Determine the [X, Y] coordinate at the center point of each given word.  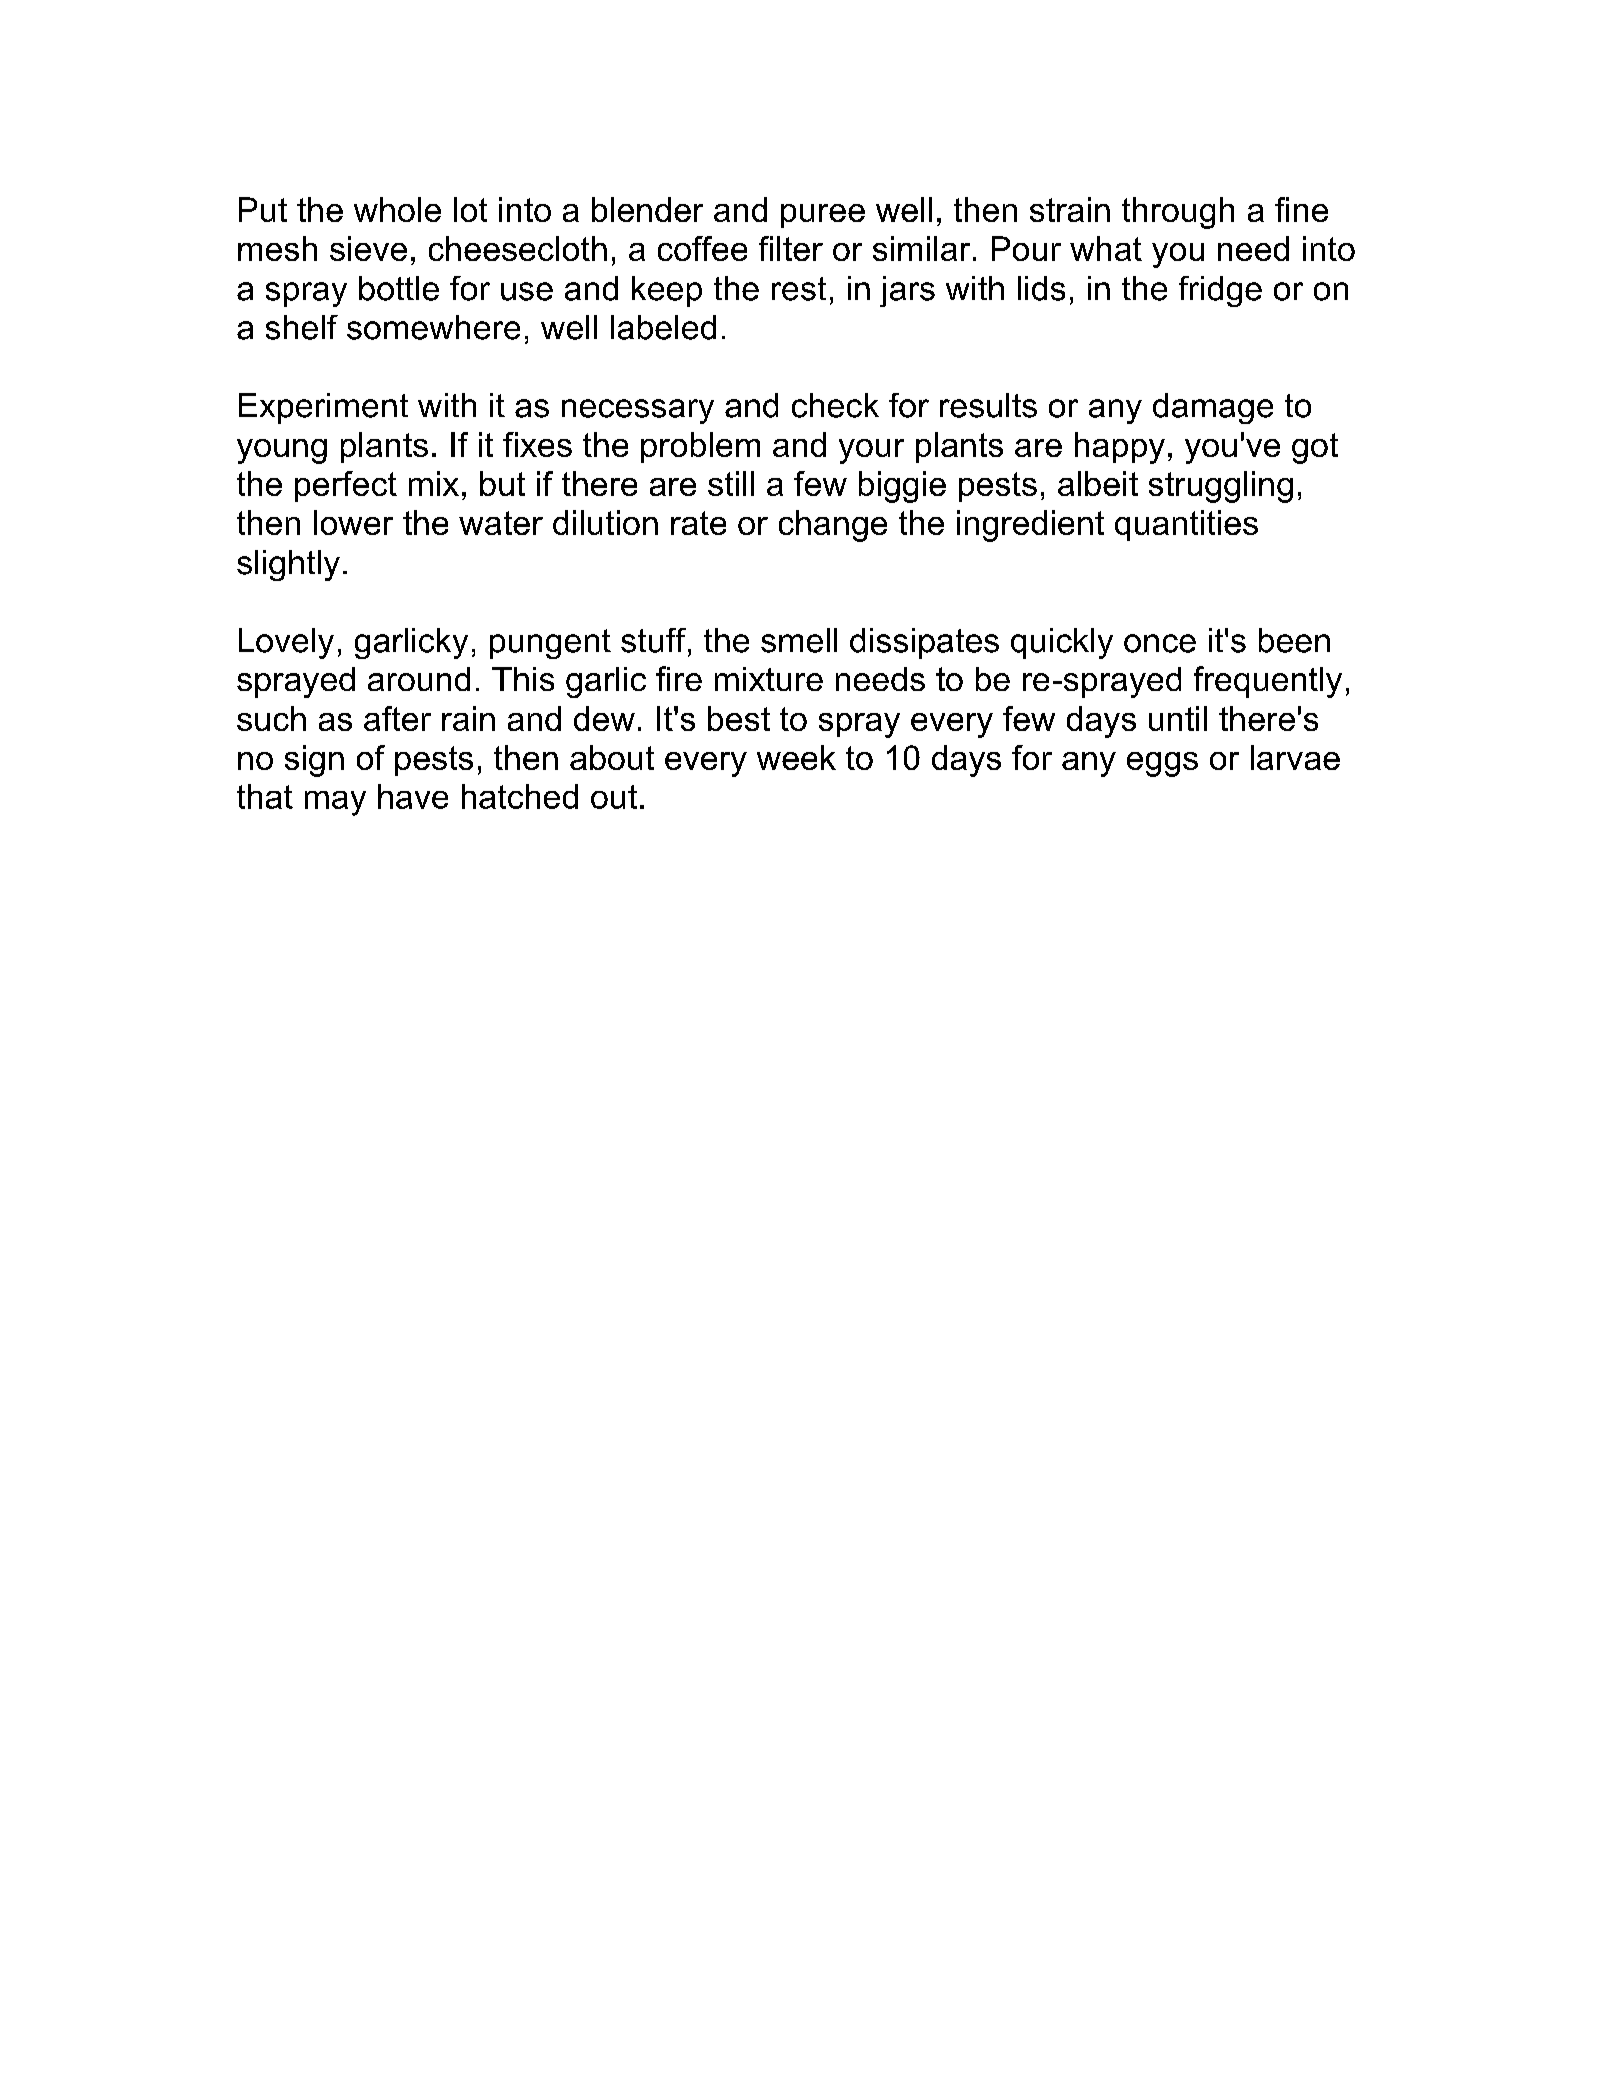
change [833, 526]
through [1178, 213]
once [1160, 643]
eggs [1162, 764]
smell [799, 640]
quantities [1186, 525]
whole [397, 209]
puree [823, 216]
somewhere [433, 327]
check [835, 405]
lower [353, 522]
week [796, 757]
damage [1213, 408]
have [413, 796]
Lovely [286, 643]
